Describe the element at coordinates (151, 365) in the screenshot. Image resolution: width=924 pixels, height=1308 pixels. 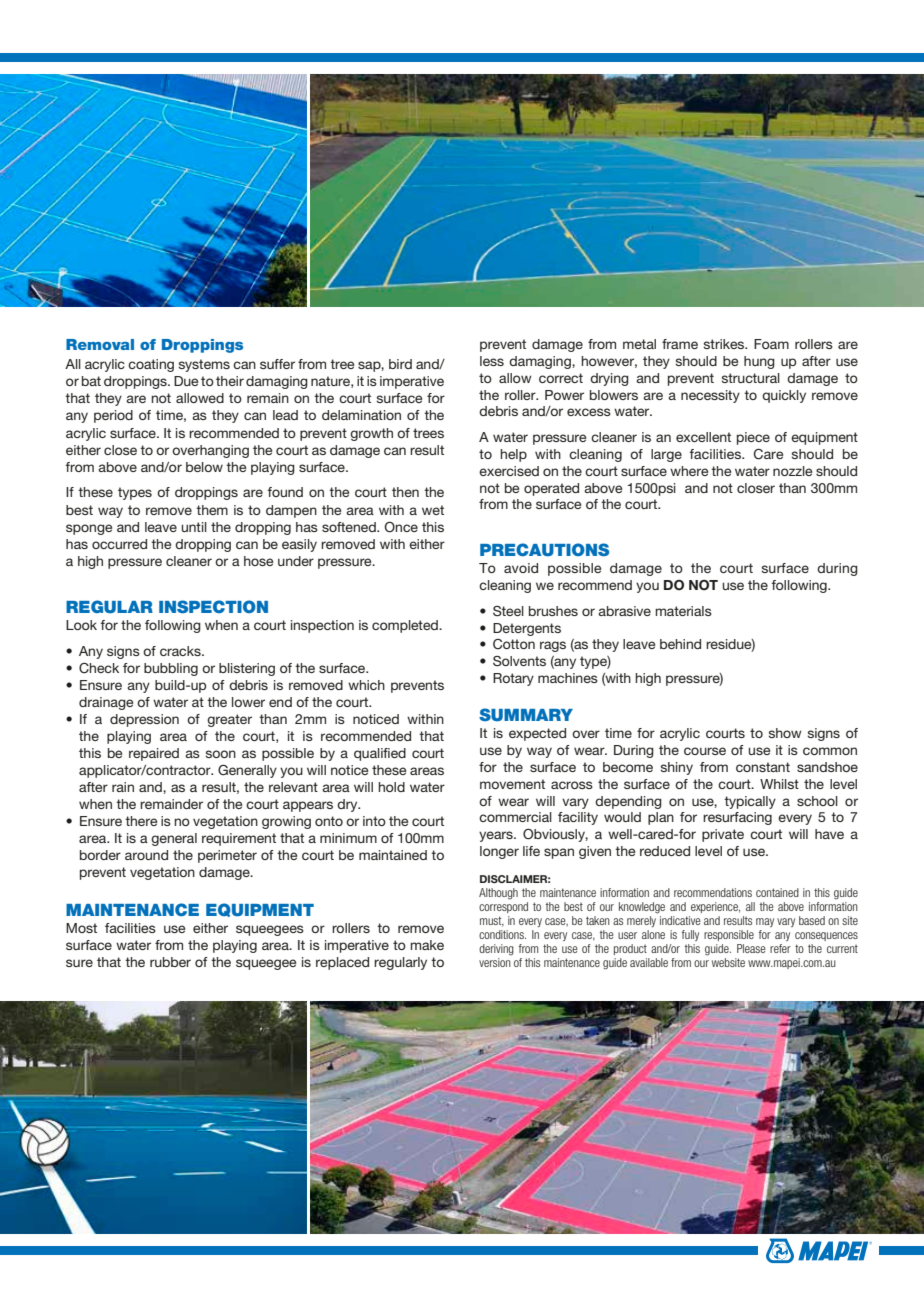
I see `coating` at that location.
